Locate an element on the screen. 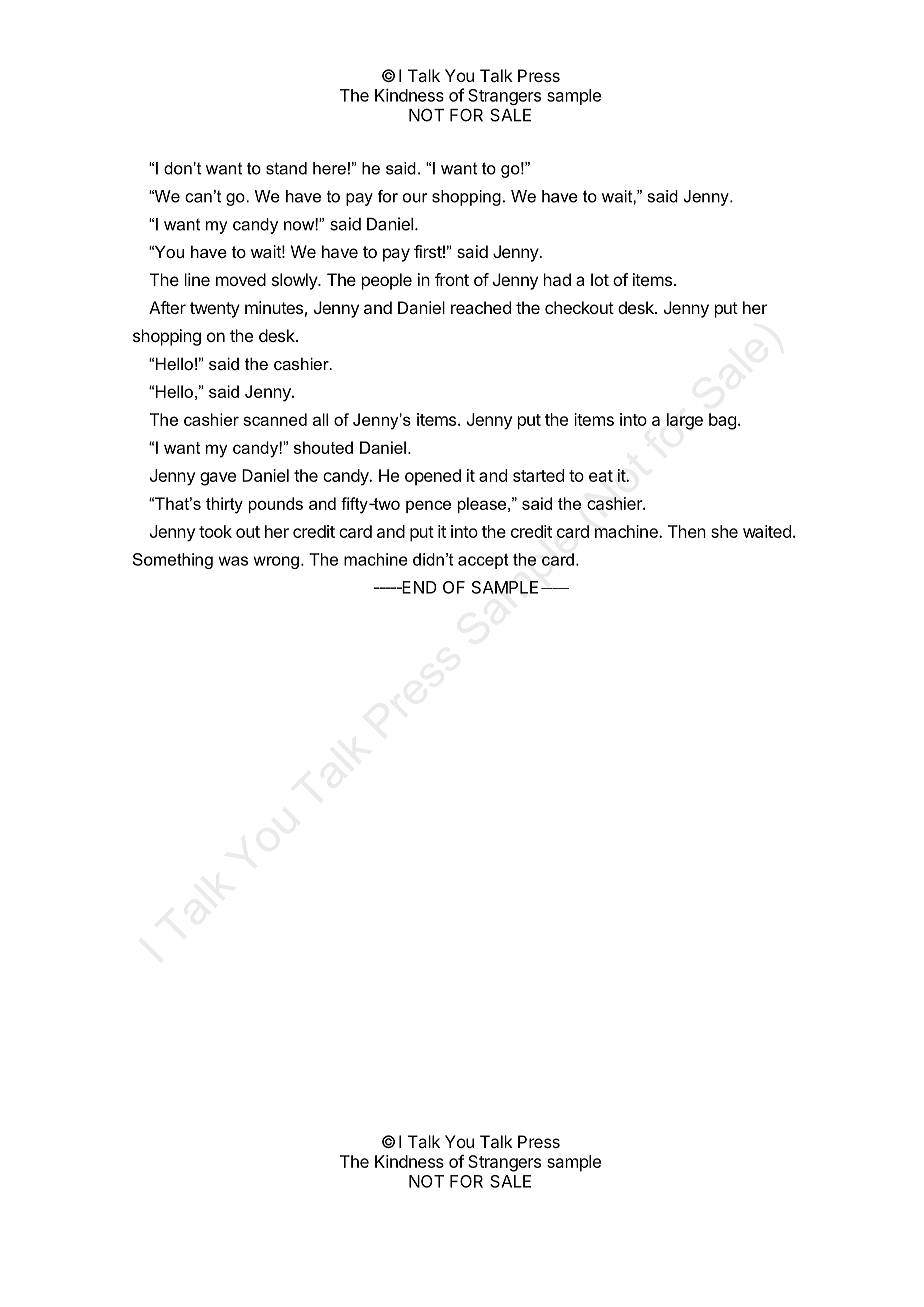 Image resolution: width=924 pixels, height=1307 pixels. reached is located at coordinates (481, 307).
